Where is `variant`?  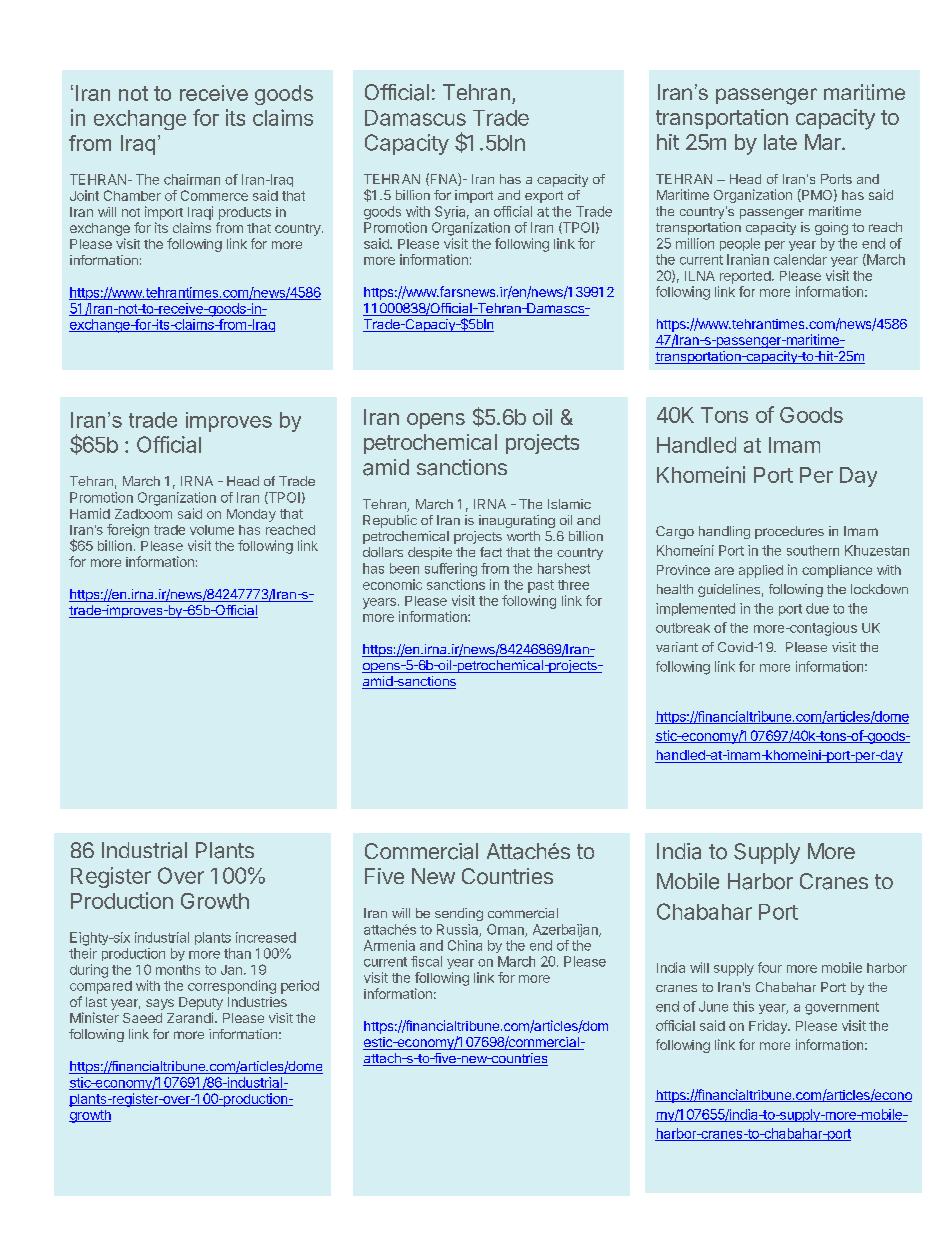
variant is located at coordinates (677, 647).
